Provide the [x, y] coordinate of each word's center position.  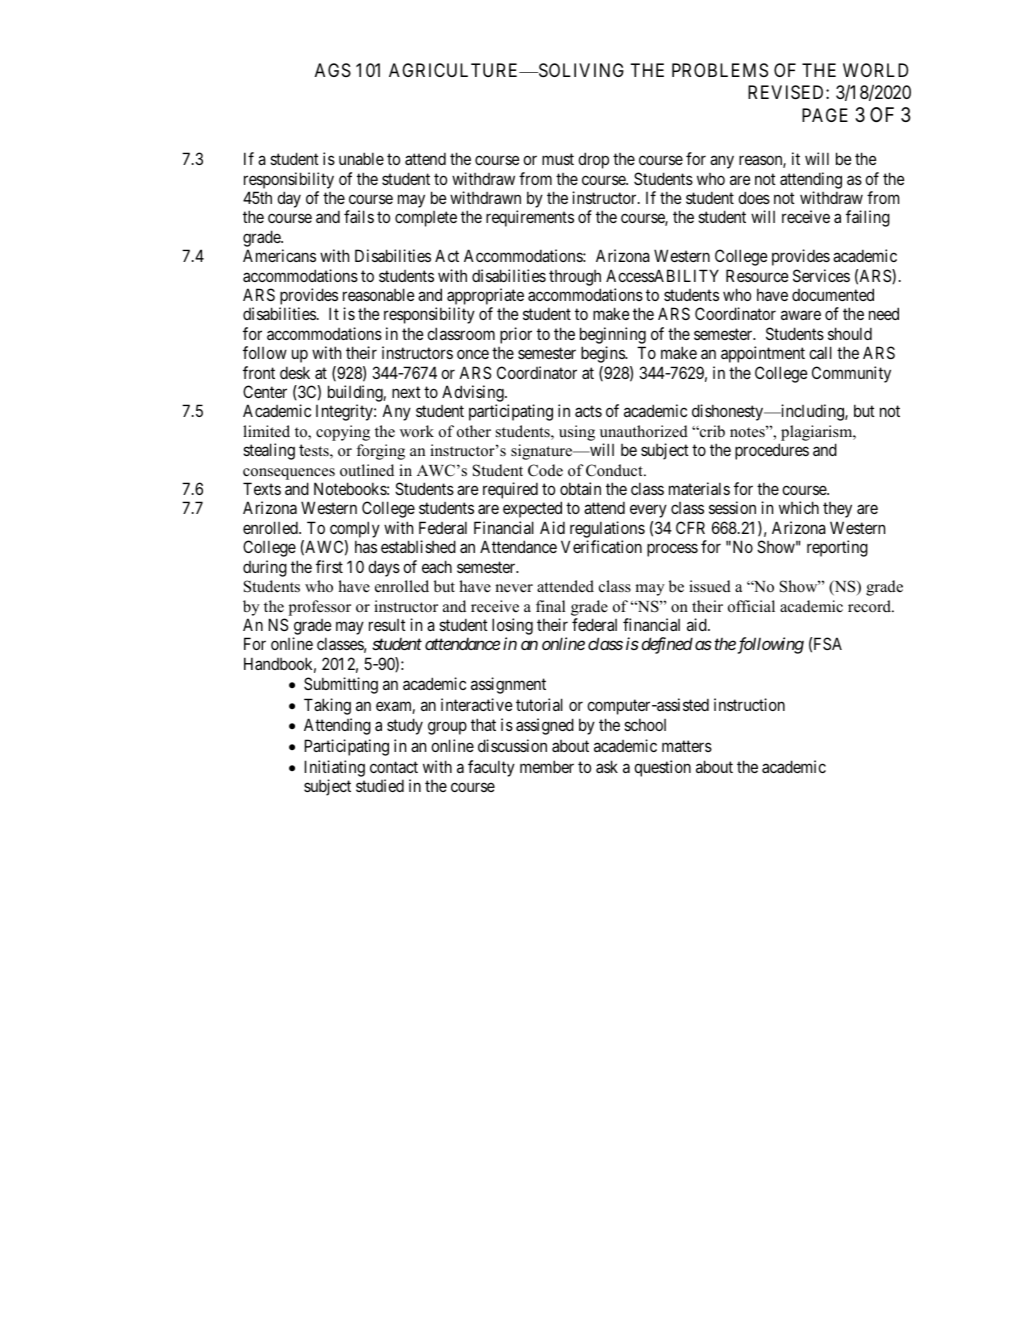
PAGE [825, 115]
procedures [772, 451]
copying [343, 433]
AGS [333, 70]
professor [320, 608]
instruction [749, 704]
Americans [279, 255]
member [547, 766]
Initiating [335, 768]
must [558, 159]
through [575, 278]
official [751, 606]
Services [821, 275]
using [577, 433]
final [550, 606]
